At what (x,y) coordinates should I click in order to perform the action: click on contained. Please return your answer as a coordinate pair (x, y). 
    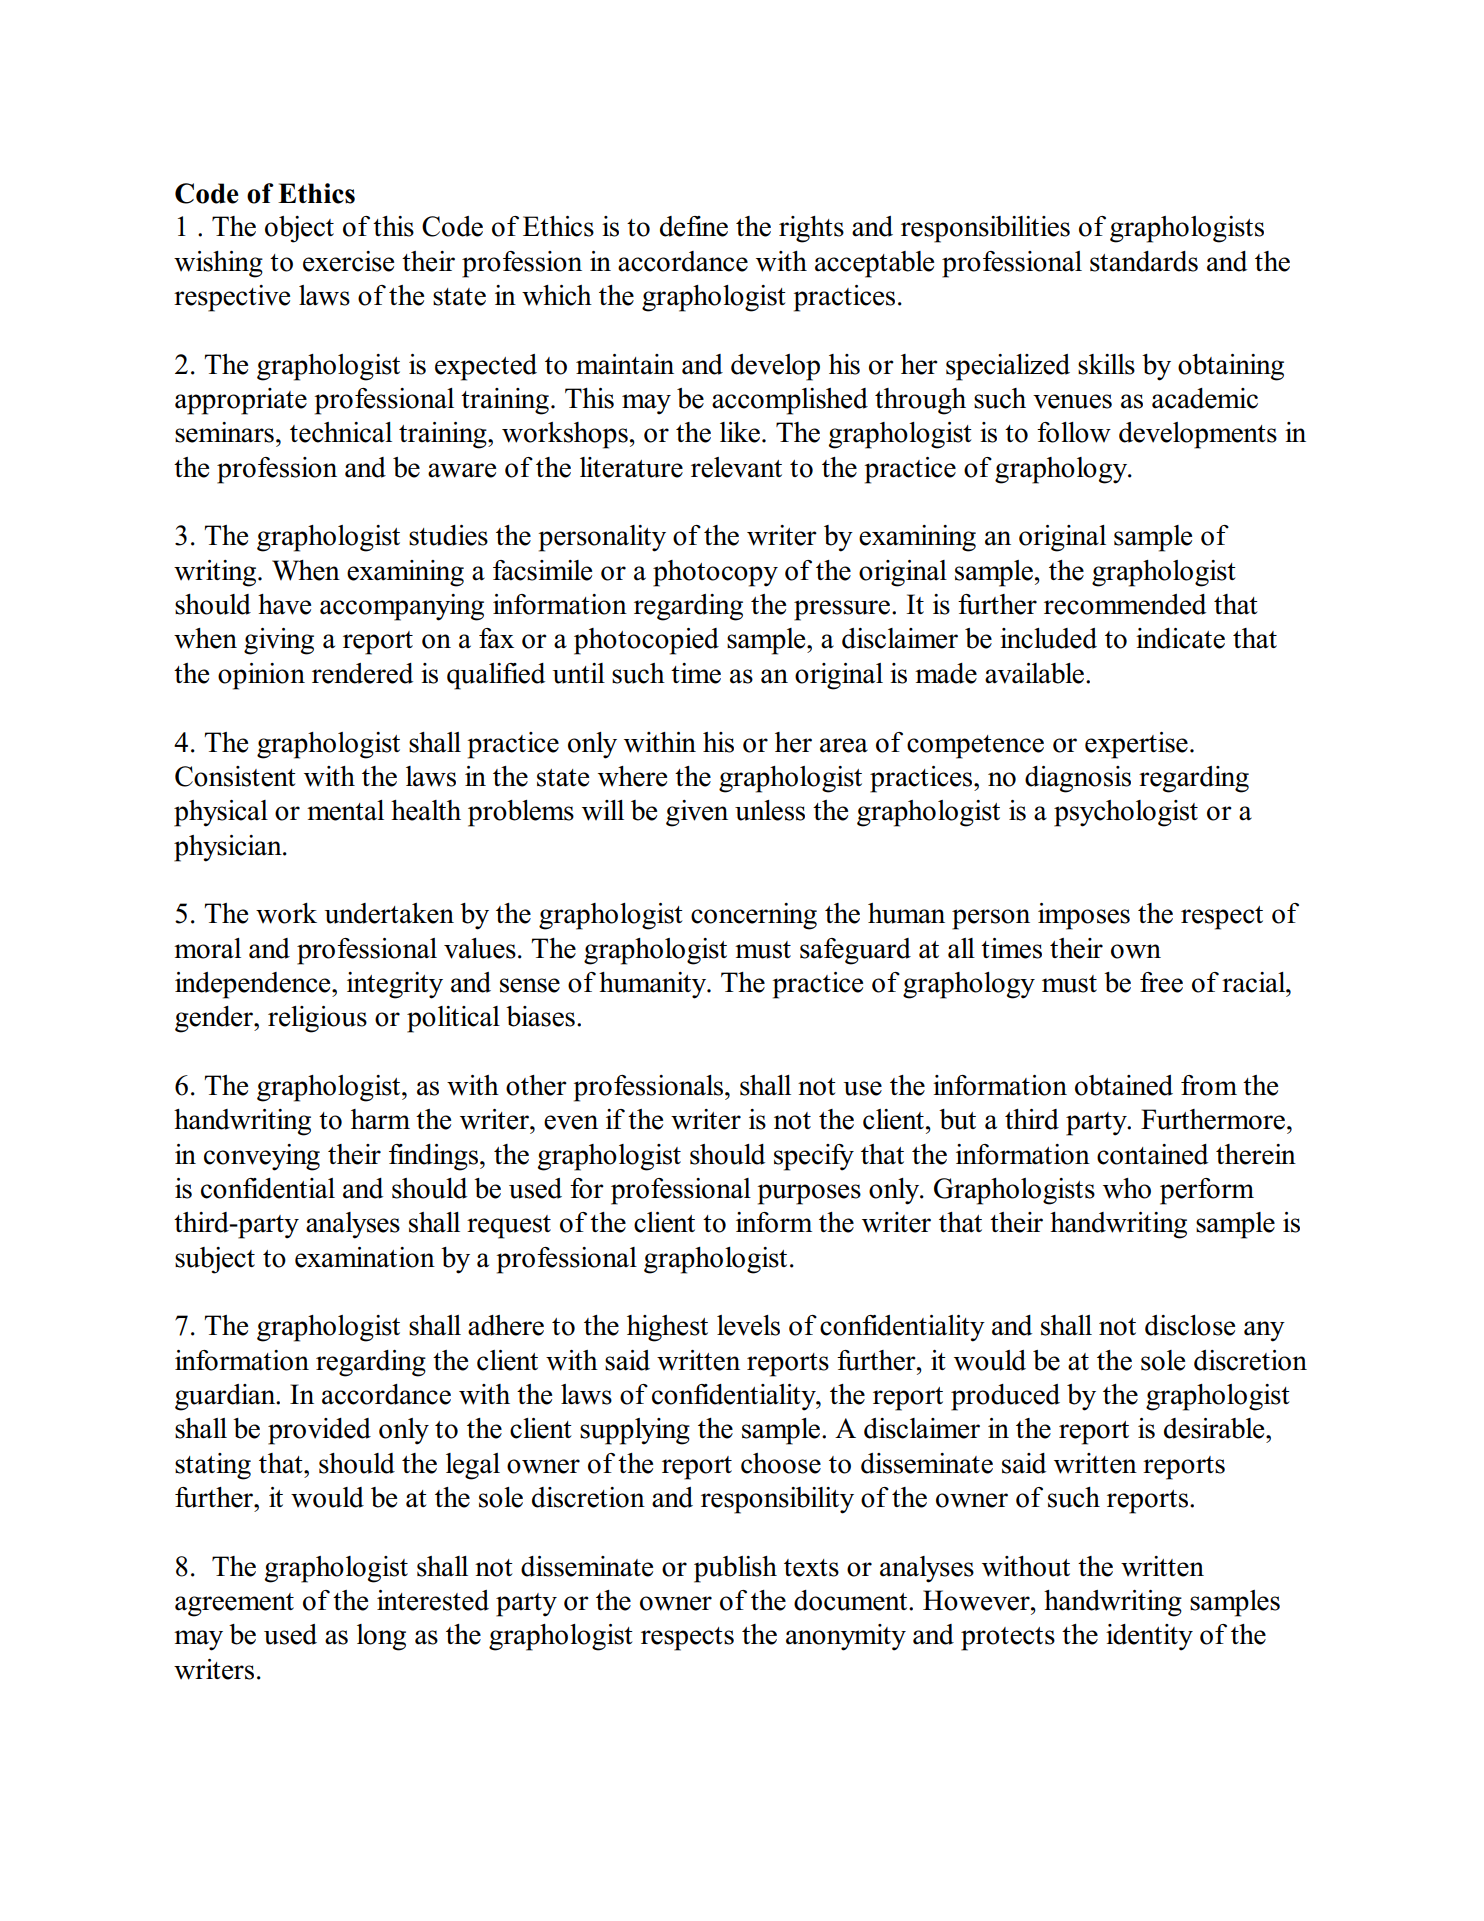
    Looking at the image, I should click on (1152, 1154).
